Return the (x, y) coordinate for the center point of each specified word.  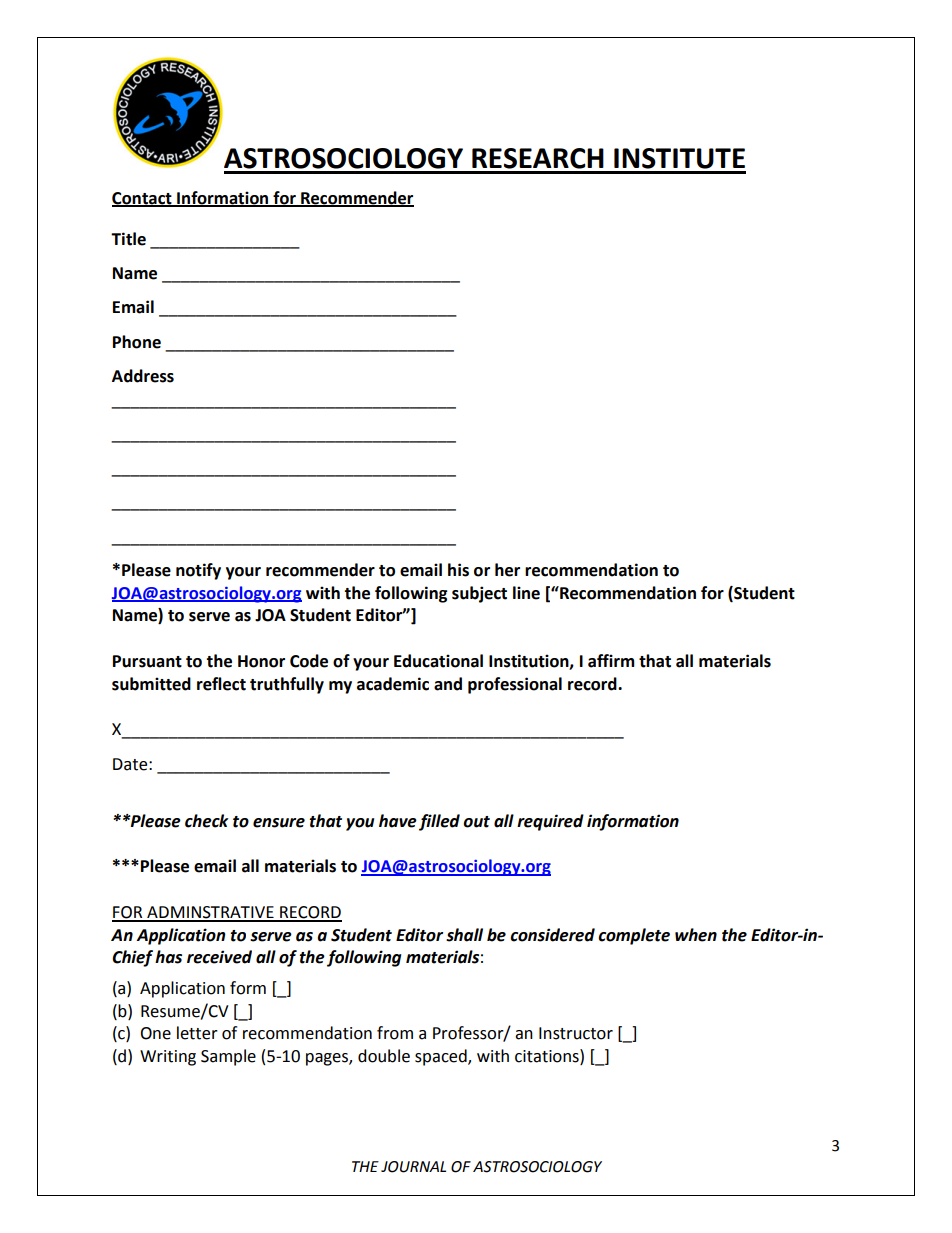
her (507, 570)
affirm (611, 661)
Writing (168, 1058)
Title (128, 239)
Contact (143, 199)
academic (393, 684)
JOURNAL (413, 1167)
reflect (221, 684)
